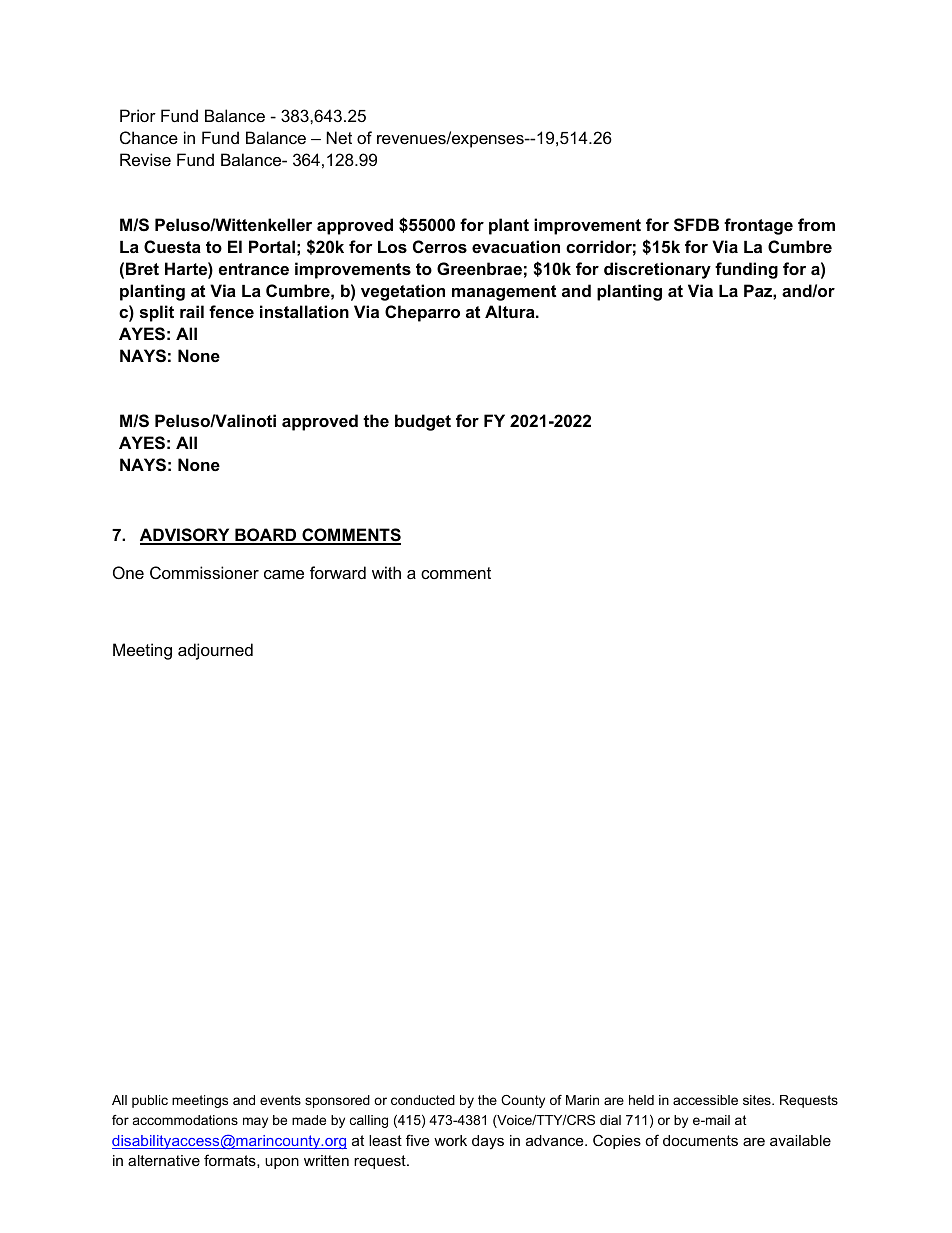 The width and height of the page is (952, 1233). Describe the element at coordinates (816, 224) in the page. I see `from` at that location.
